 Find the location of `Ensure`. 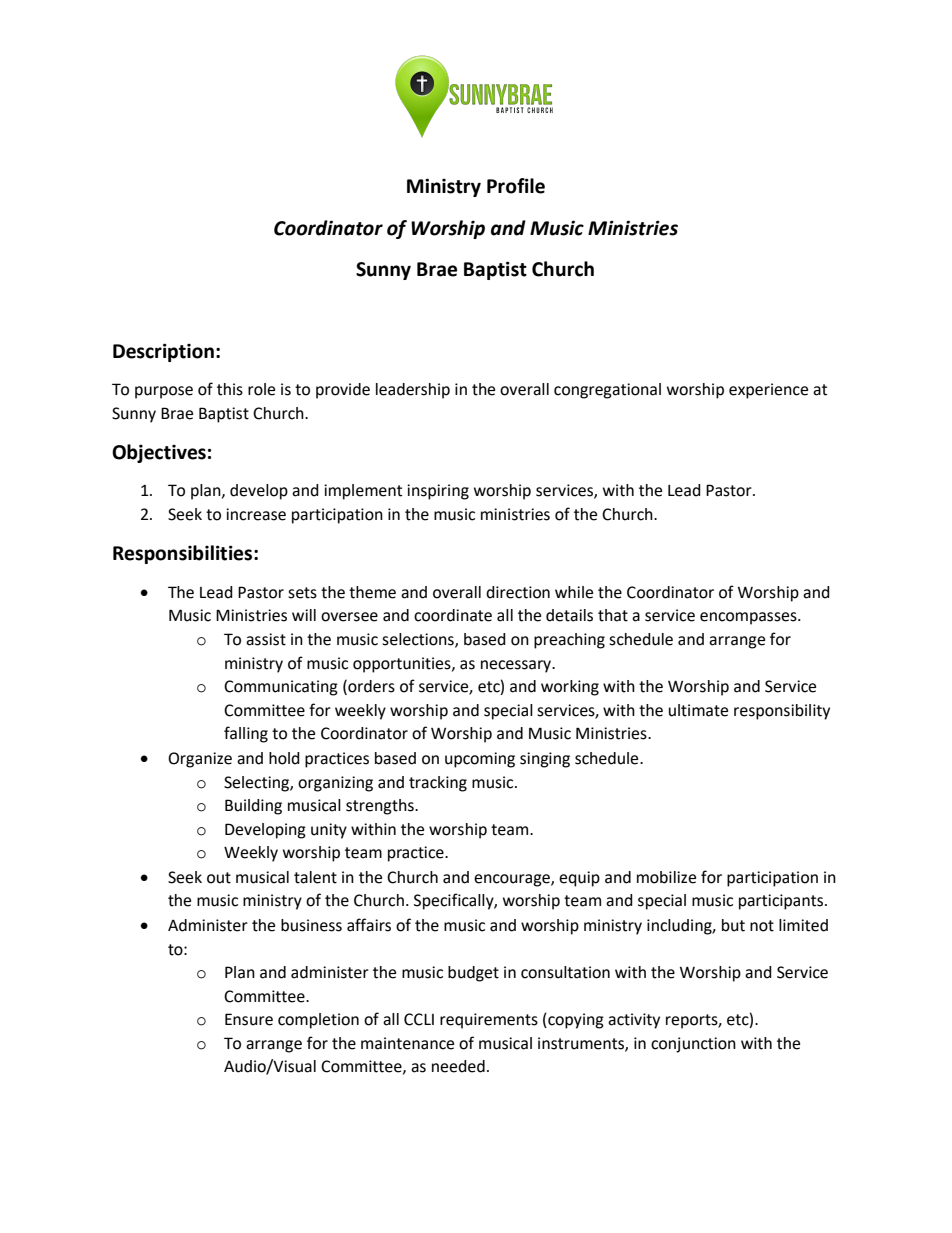

Ensure is located at coordinates (249, 1019).
